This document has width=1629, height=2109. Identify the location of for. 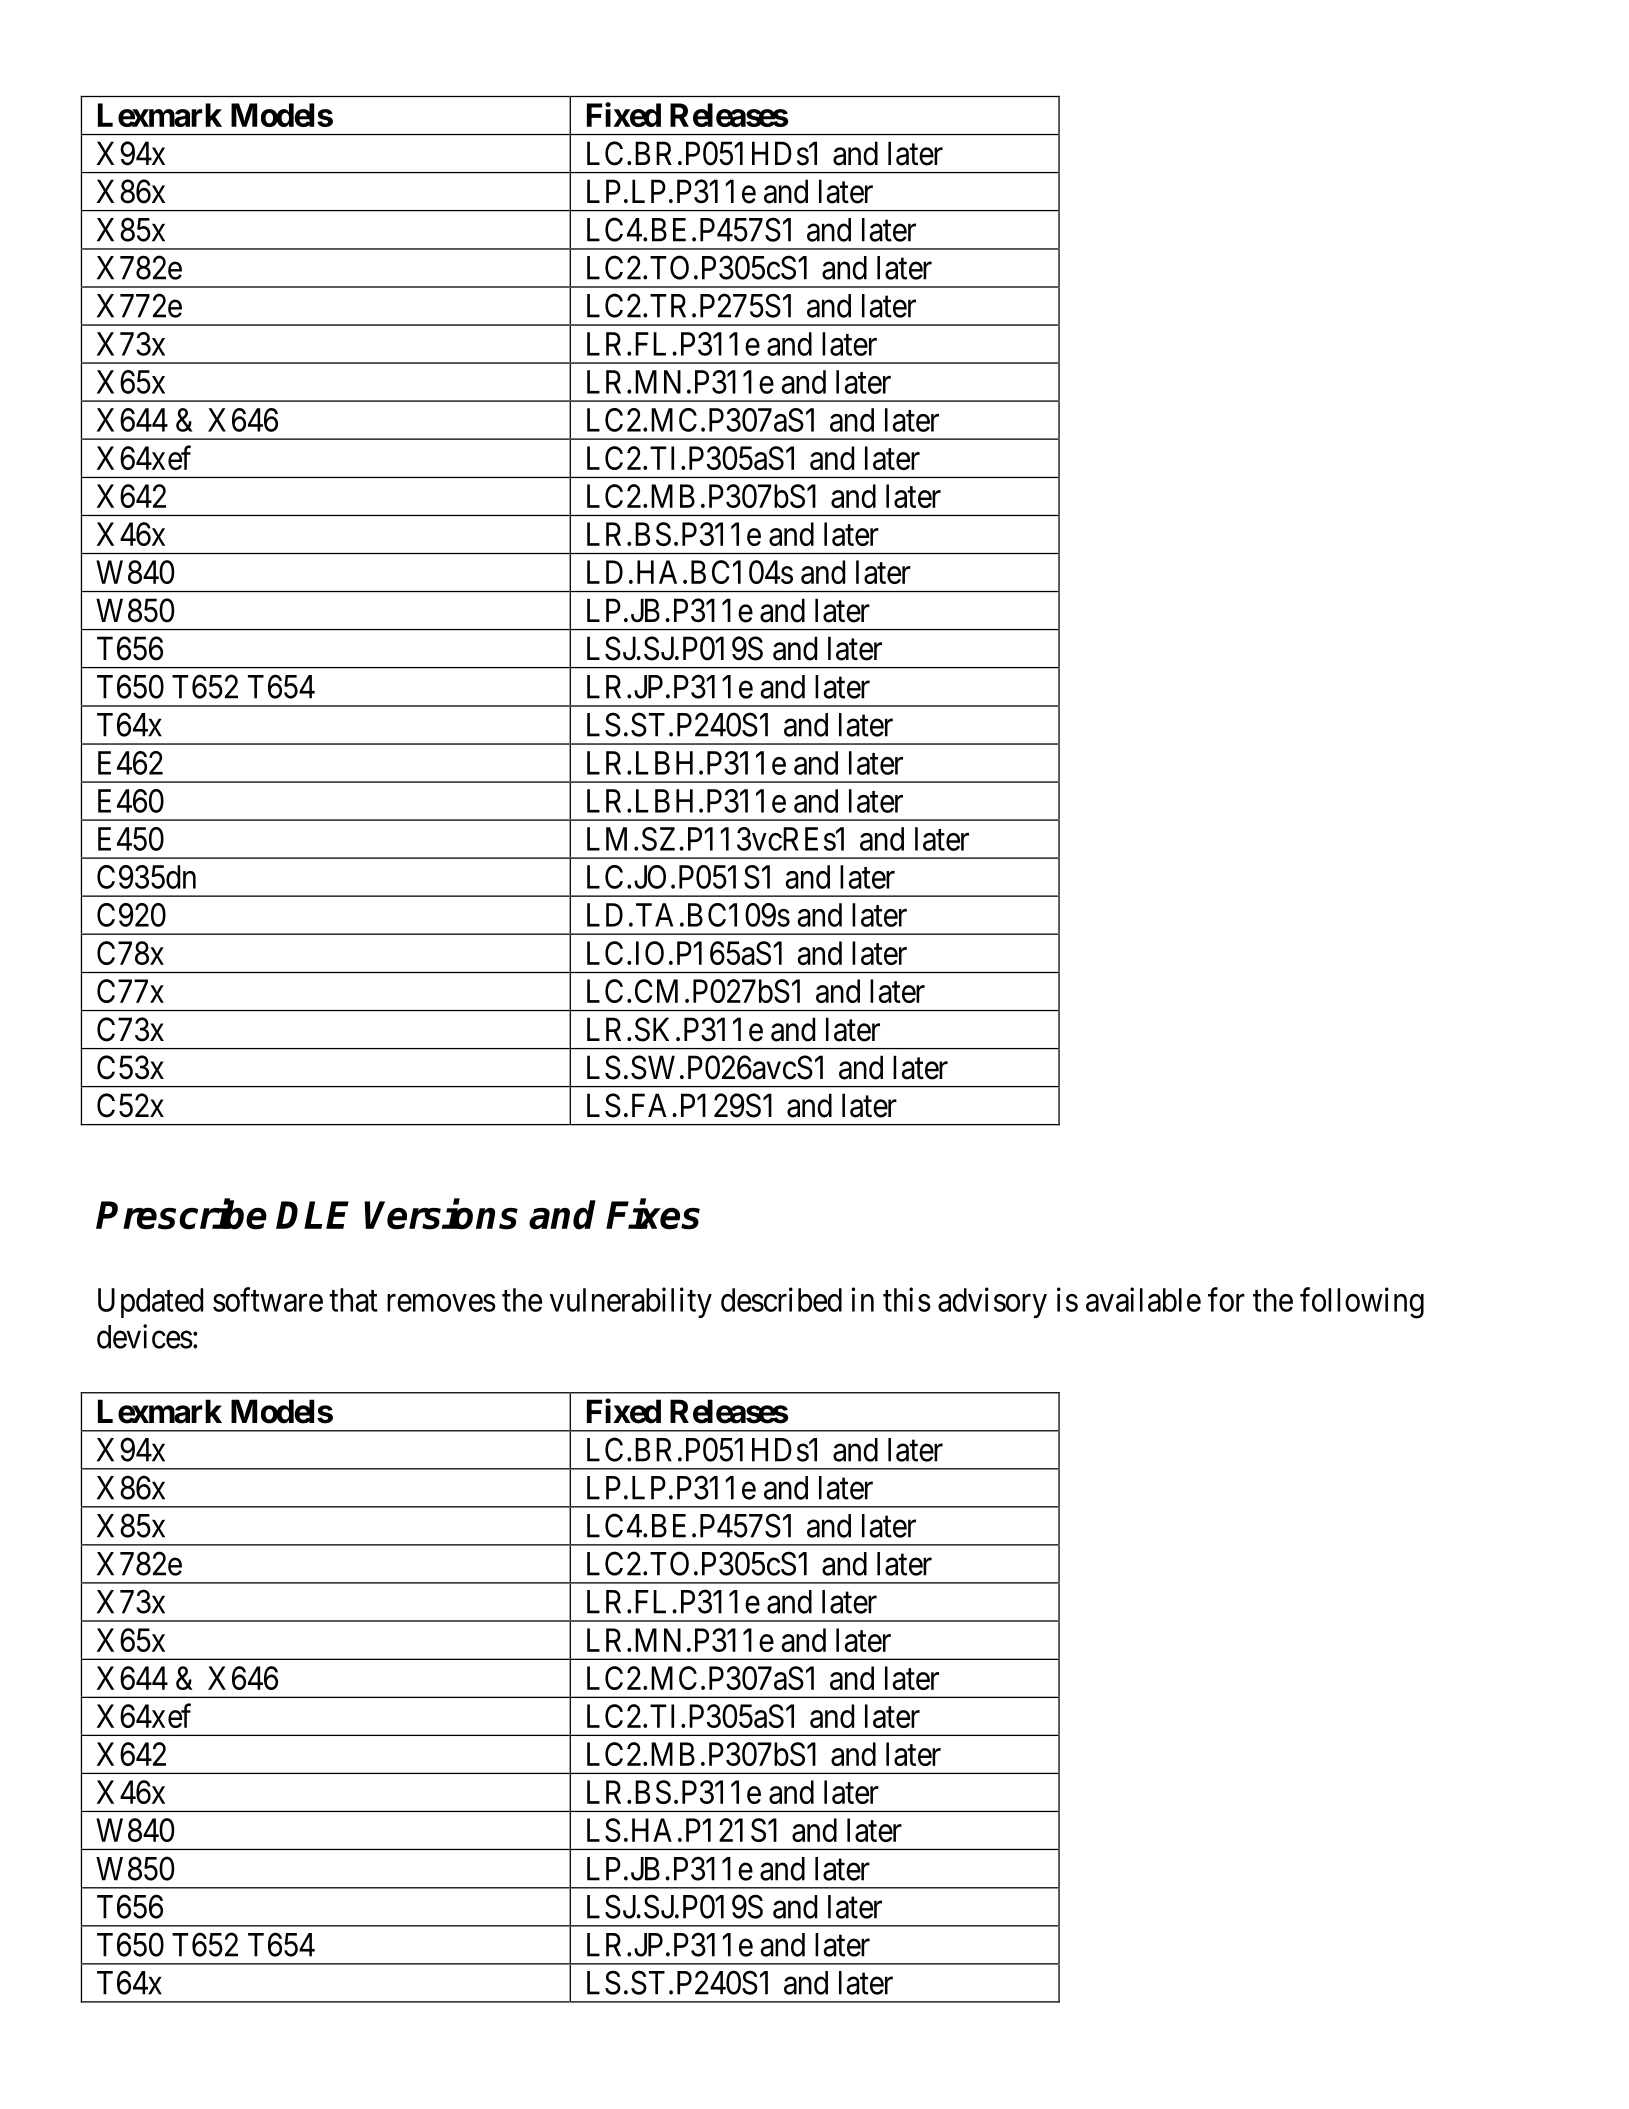
(1226, 1299).
